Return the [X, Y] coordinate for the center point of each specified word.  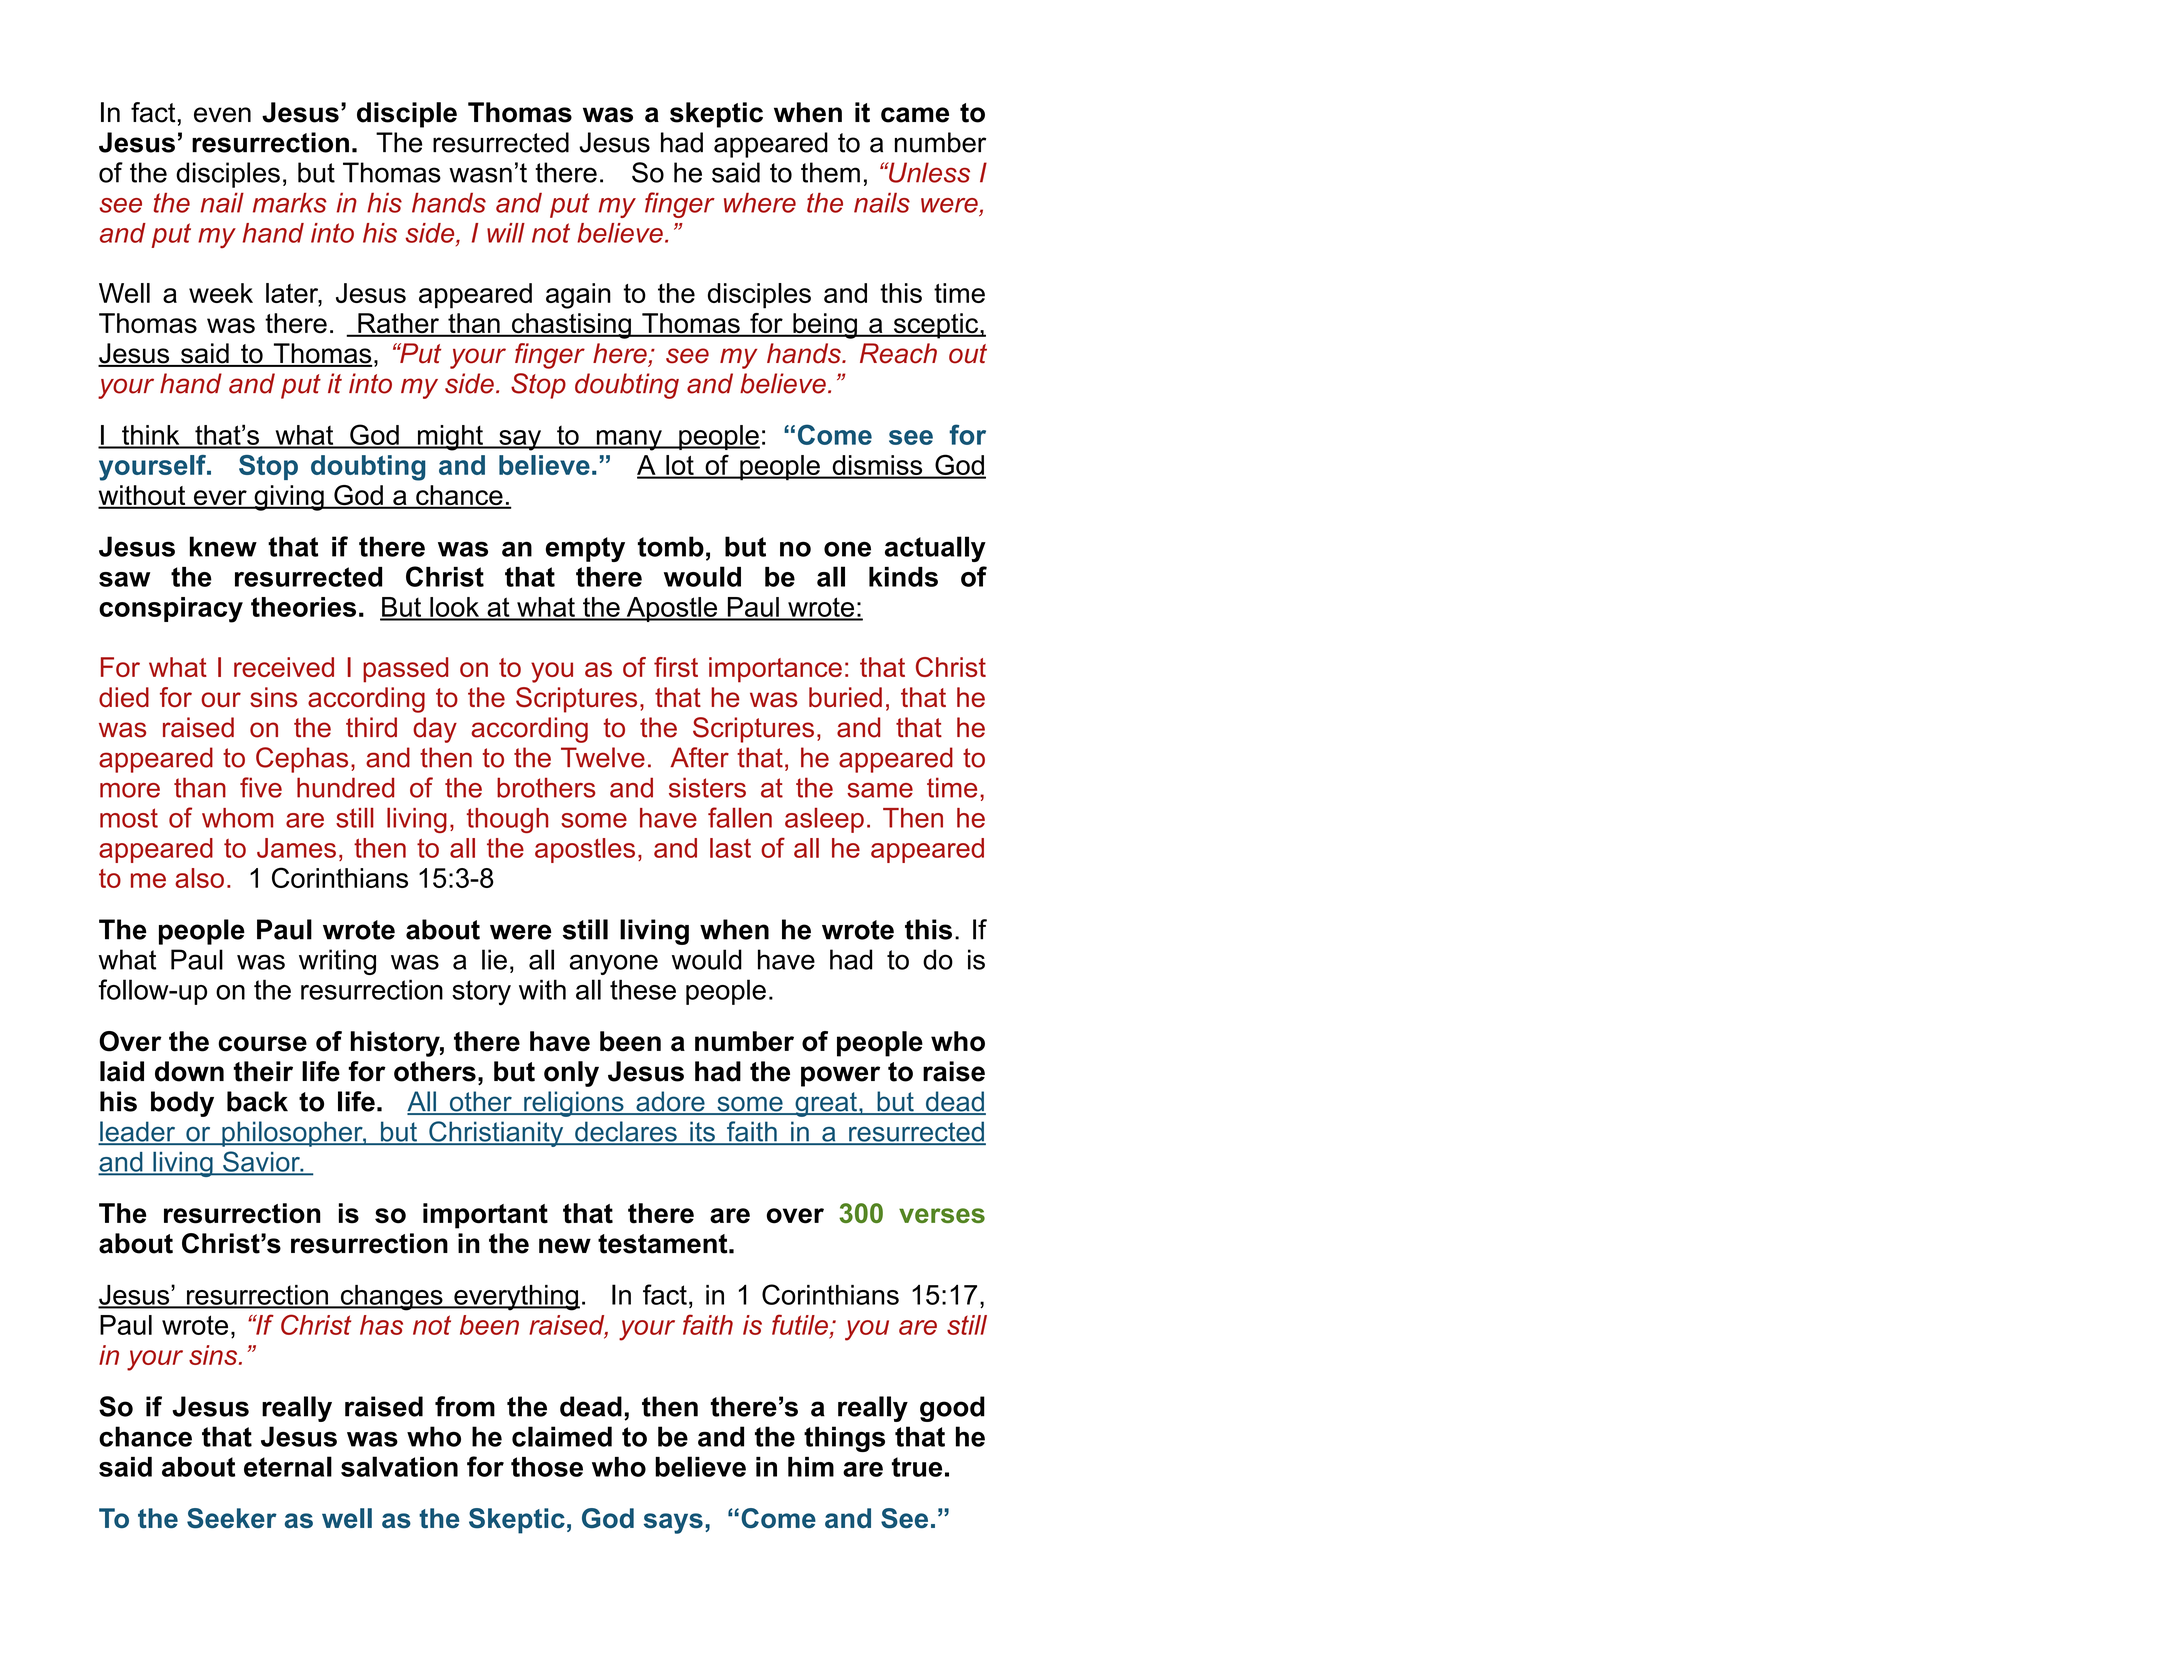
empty [585, 549]
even [222, 115]
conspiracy [171, 610]
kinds [903, 577]
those [547, 1467]
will [506, 233]
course [262, 1044]
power [840, 1076]
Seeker [232, 1518]
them [830, 172]
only [571, 1074]
